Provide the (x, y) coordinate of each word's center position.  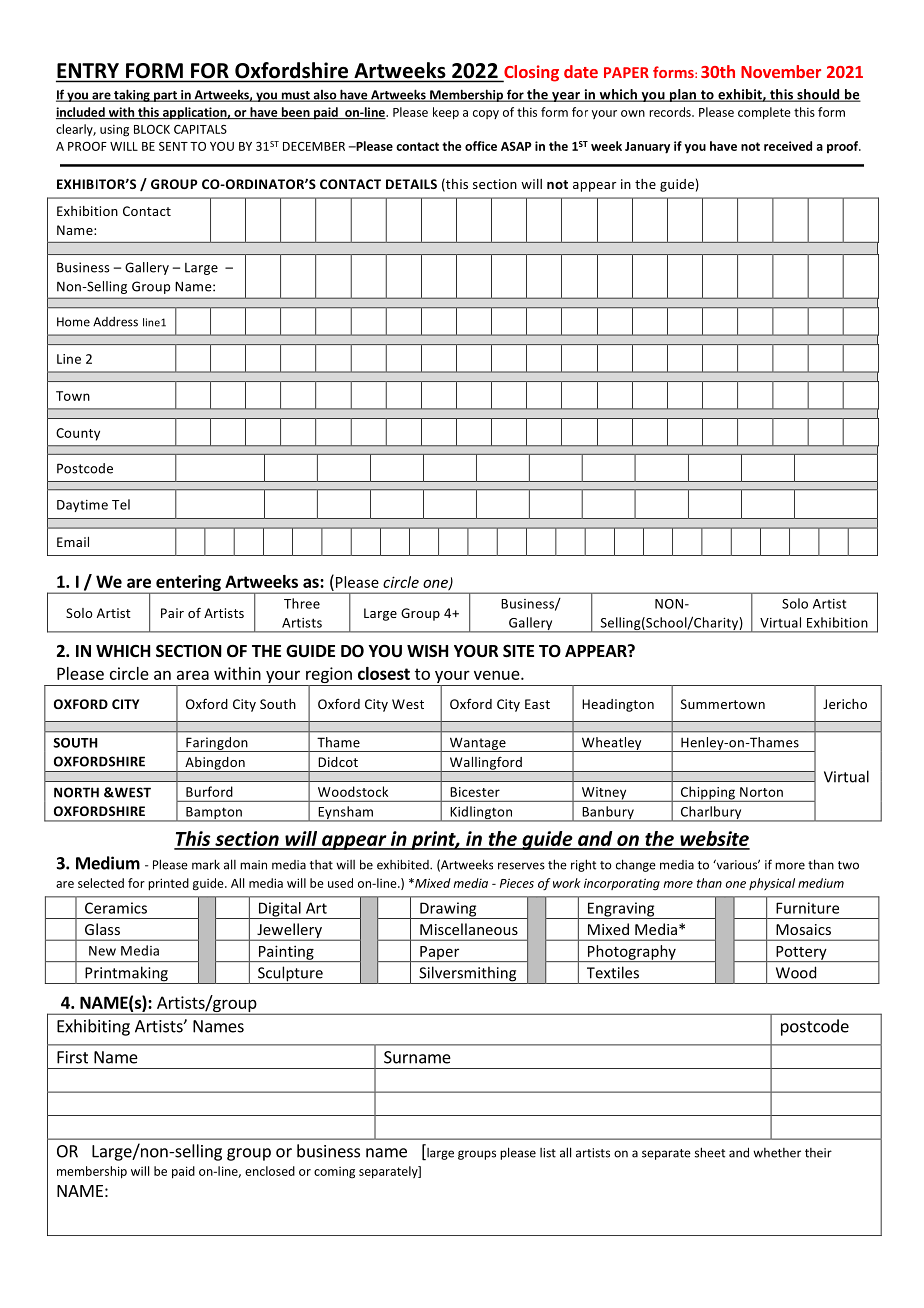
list (548, 1153)
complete (764, 113)
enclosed (270, 1171)
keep (446, 113)
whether (777, 1153)
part (165, 96)
